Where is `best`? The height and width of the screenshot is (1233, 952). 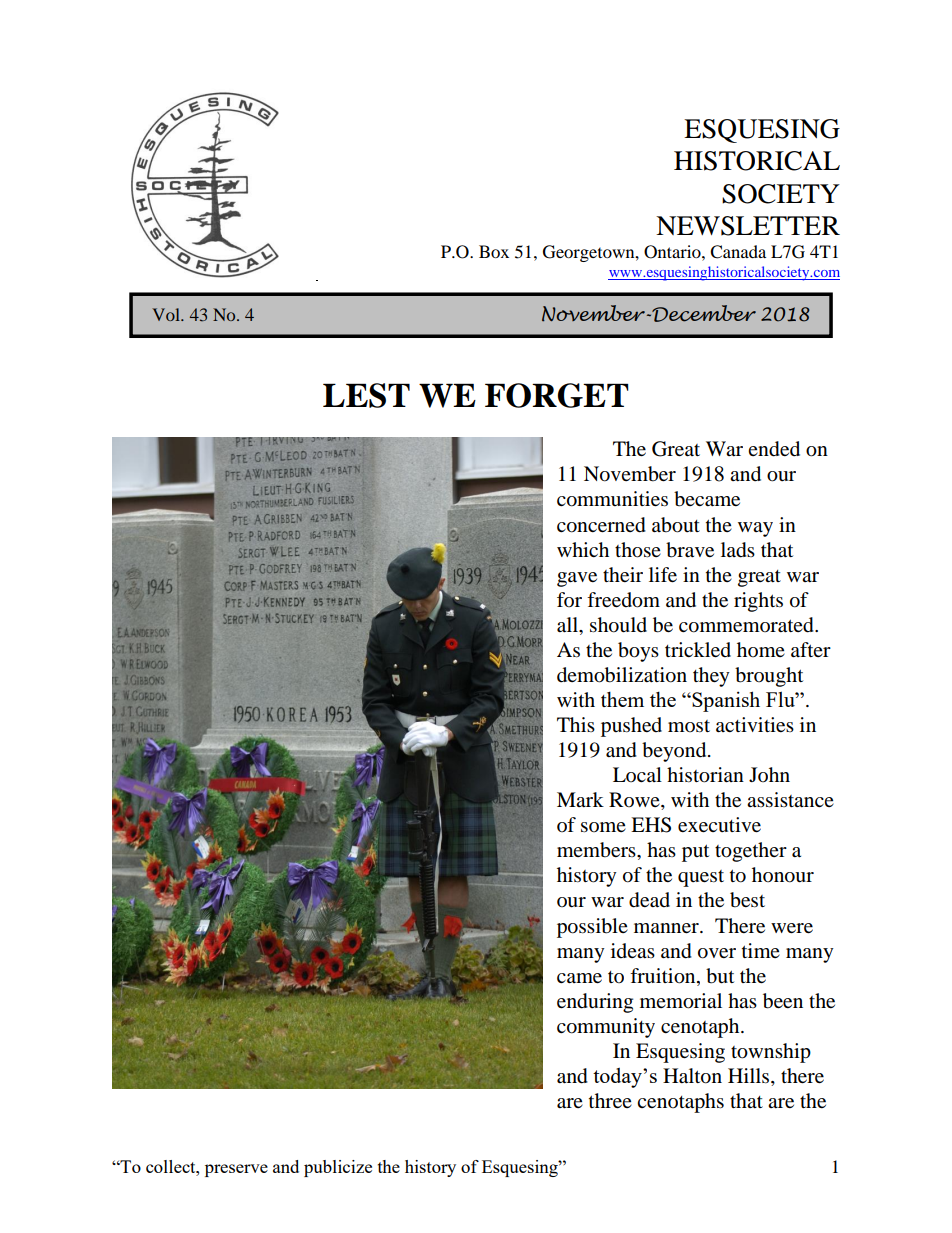
best is located at coordinates (747, 900).
